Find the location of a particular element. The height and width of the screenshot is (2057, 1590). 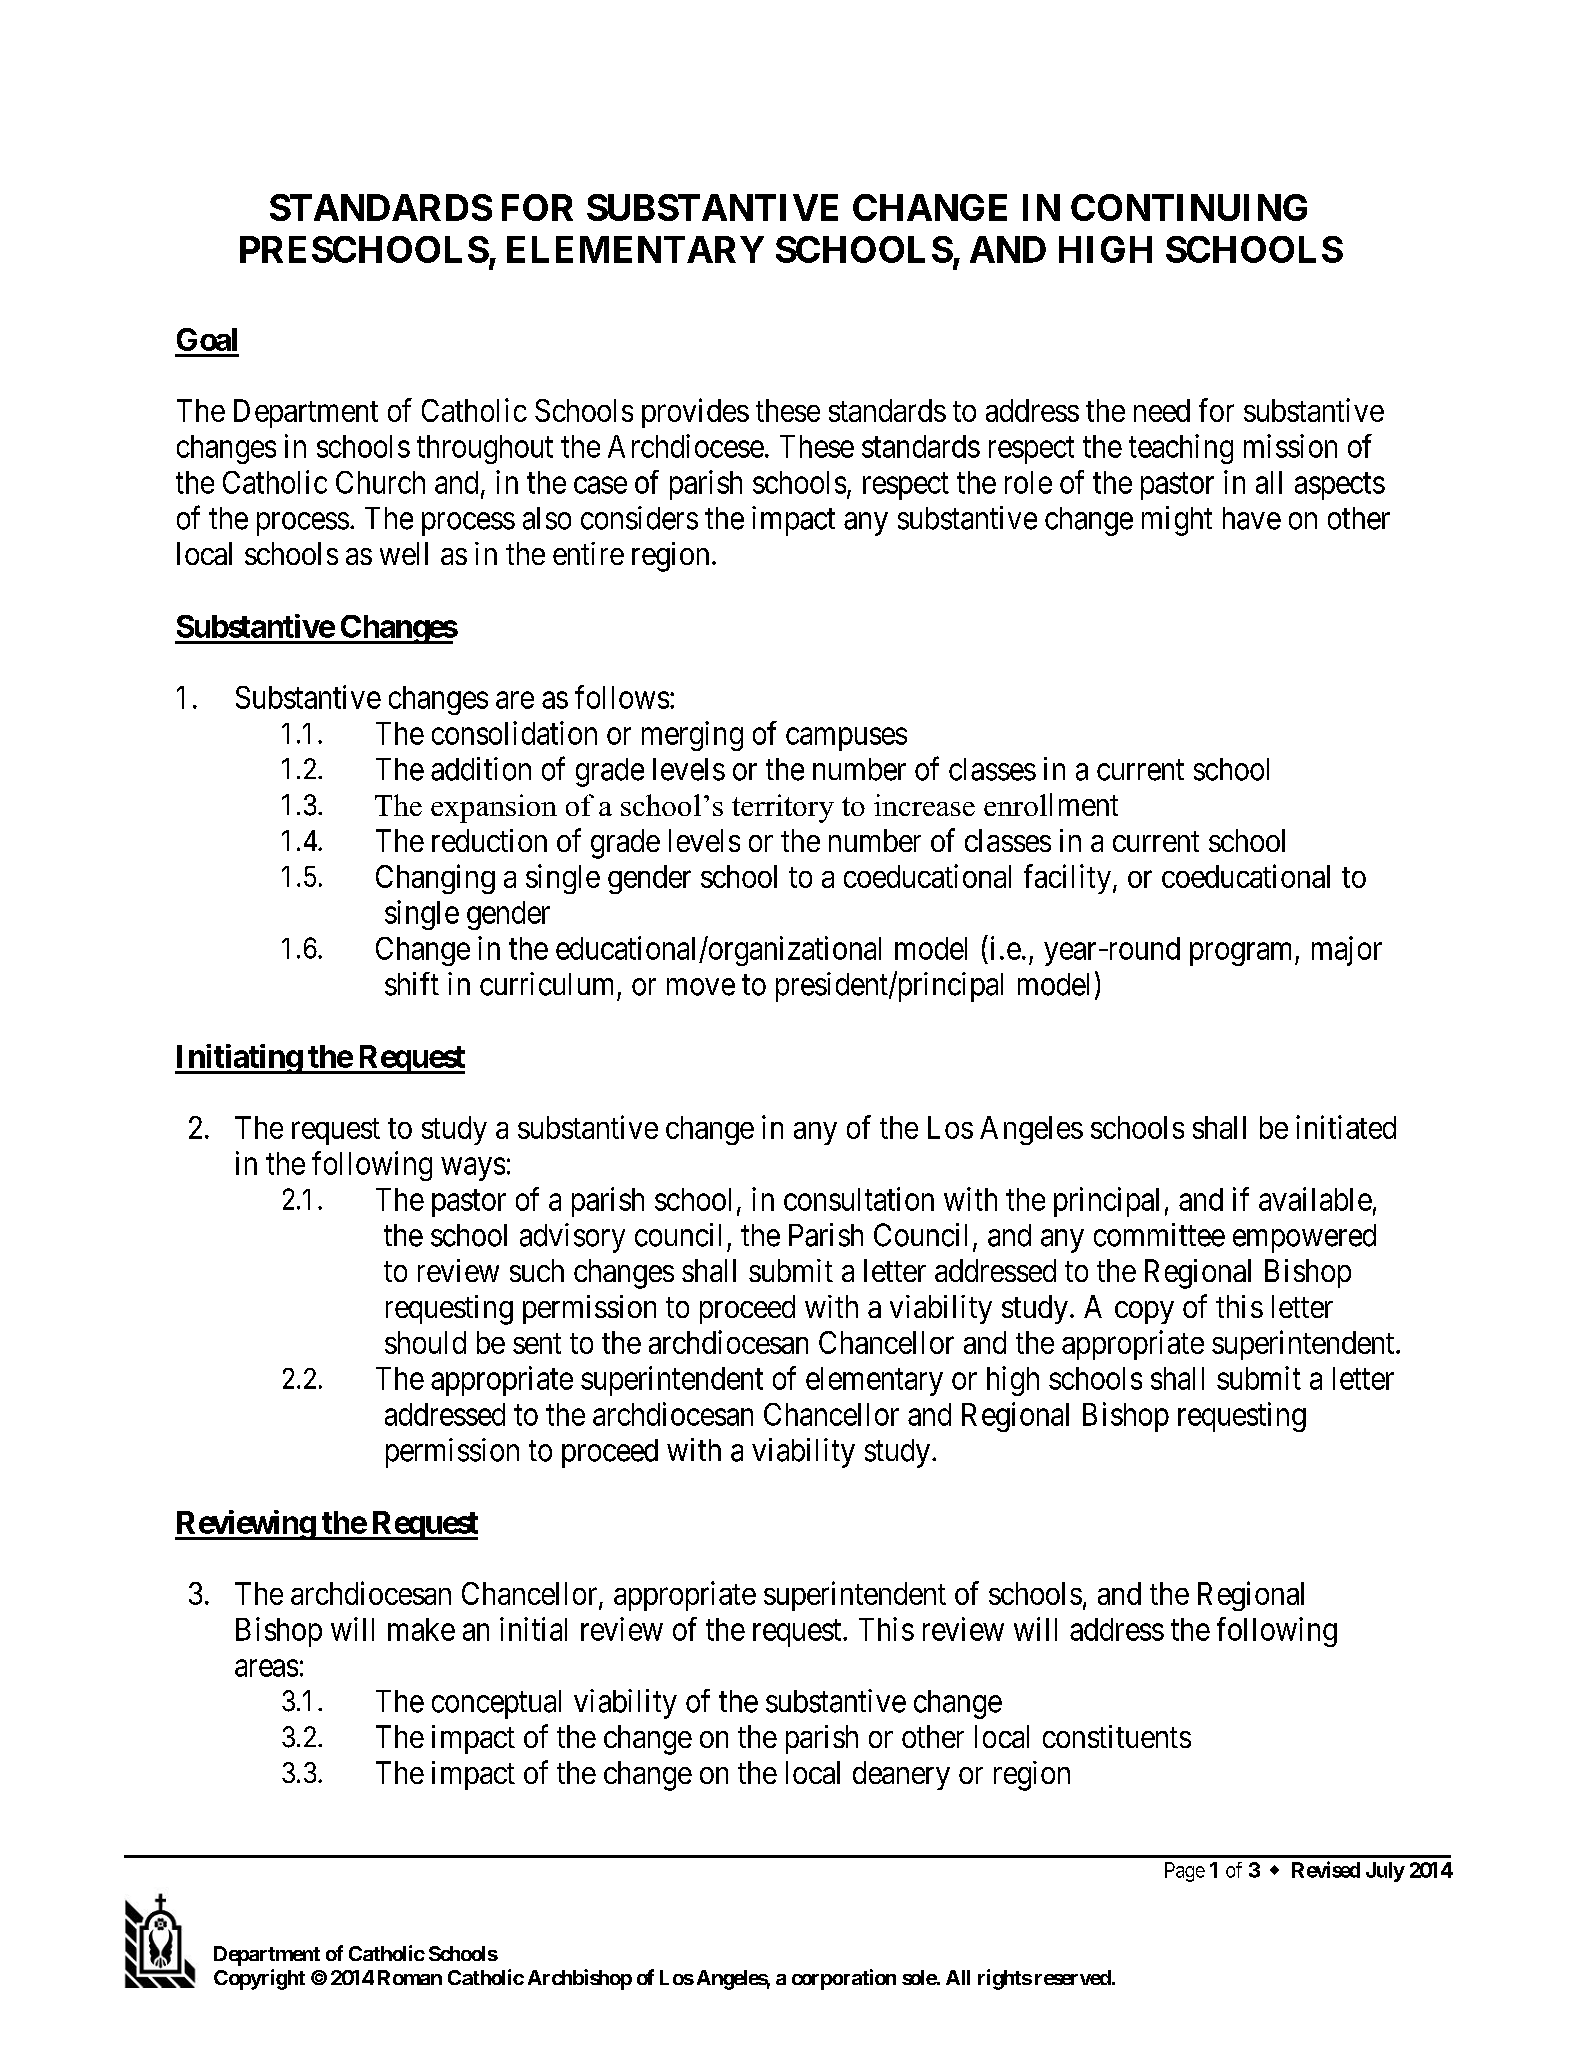

Roman is located at coordinates (410, 1977).
